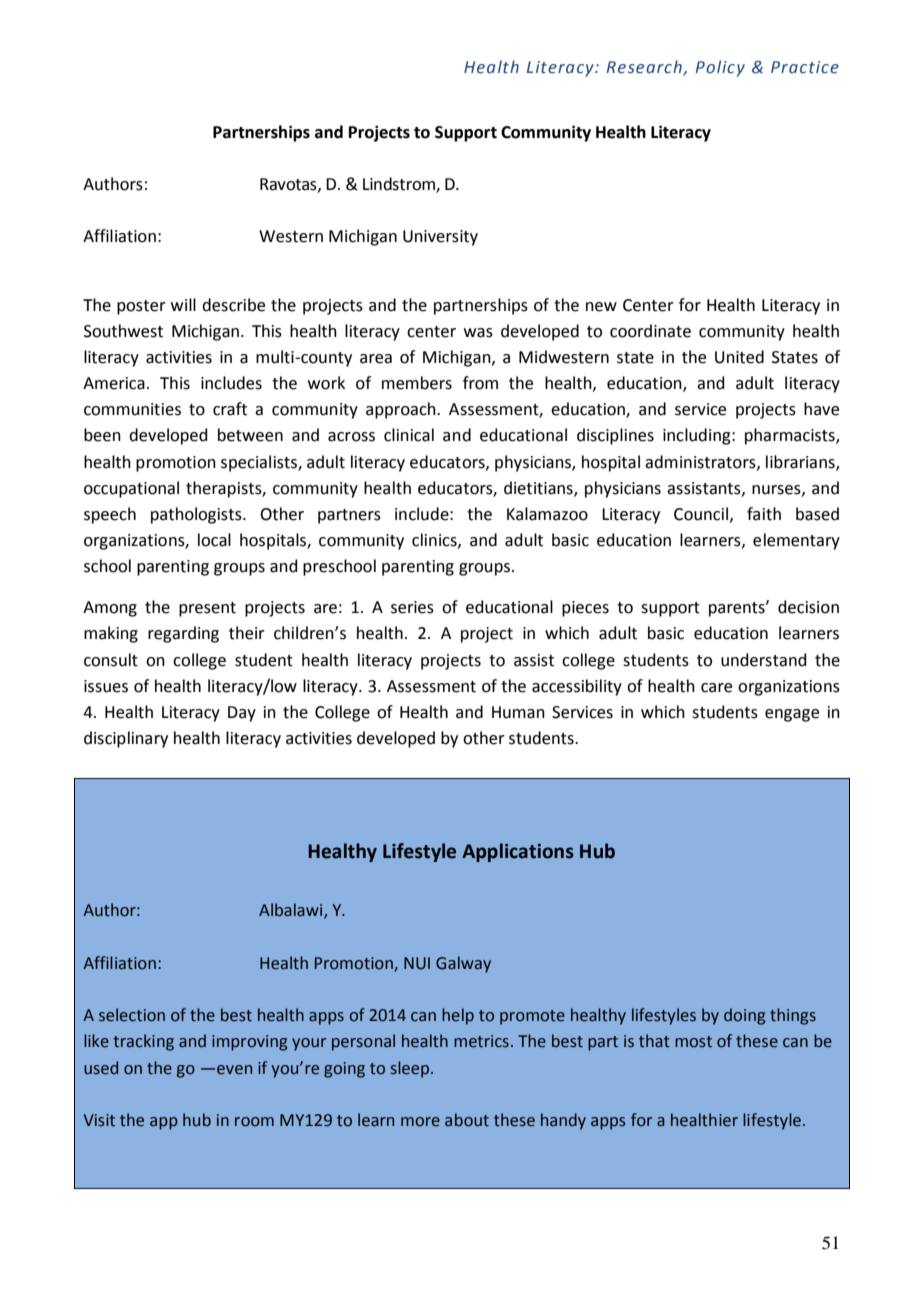 The height and width of the page is (1308, 924). Describe the element at coordinates (412, 607) in the page. I see `series` at that location.
